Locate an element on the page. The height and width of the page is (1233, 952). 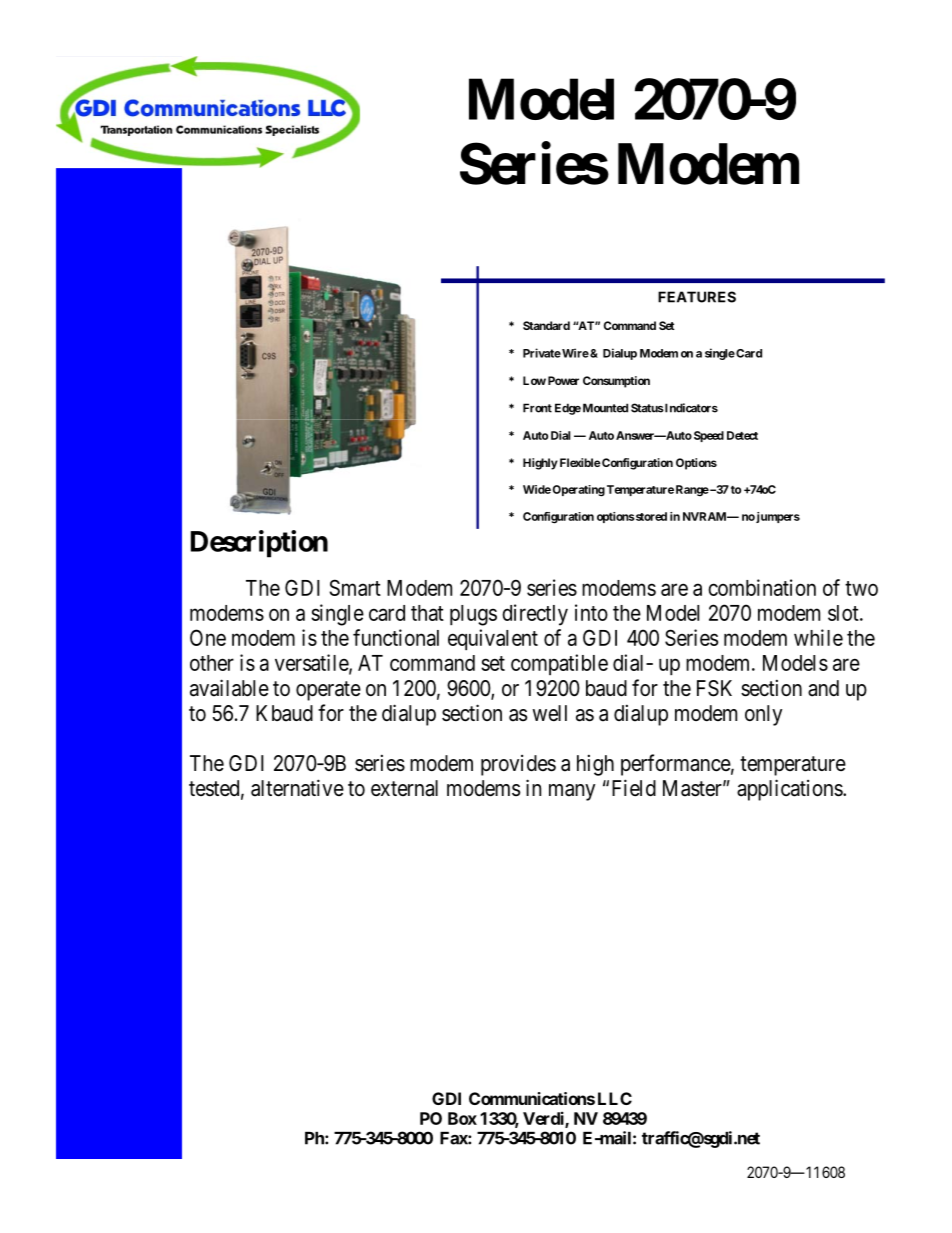
Description is located at coordinates (259, 544).
